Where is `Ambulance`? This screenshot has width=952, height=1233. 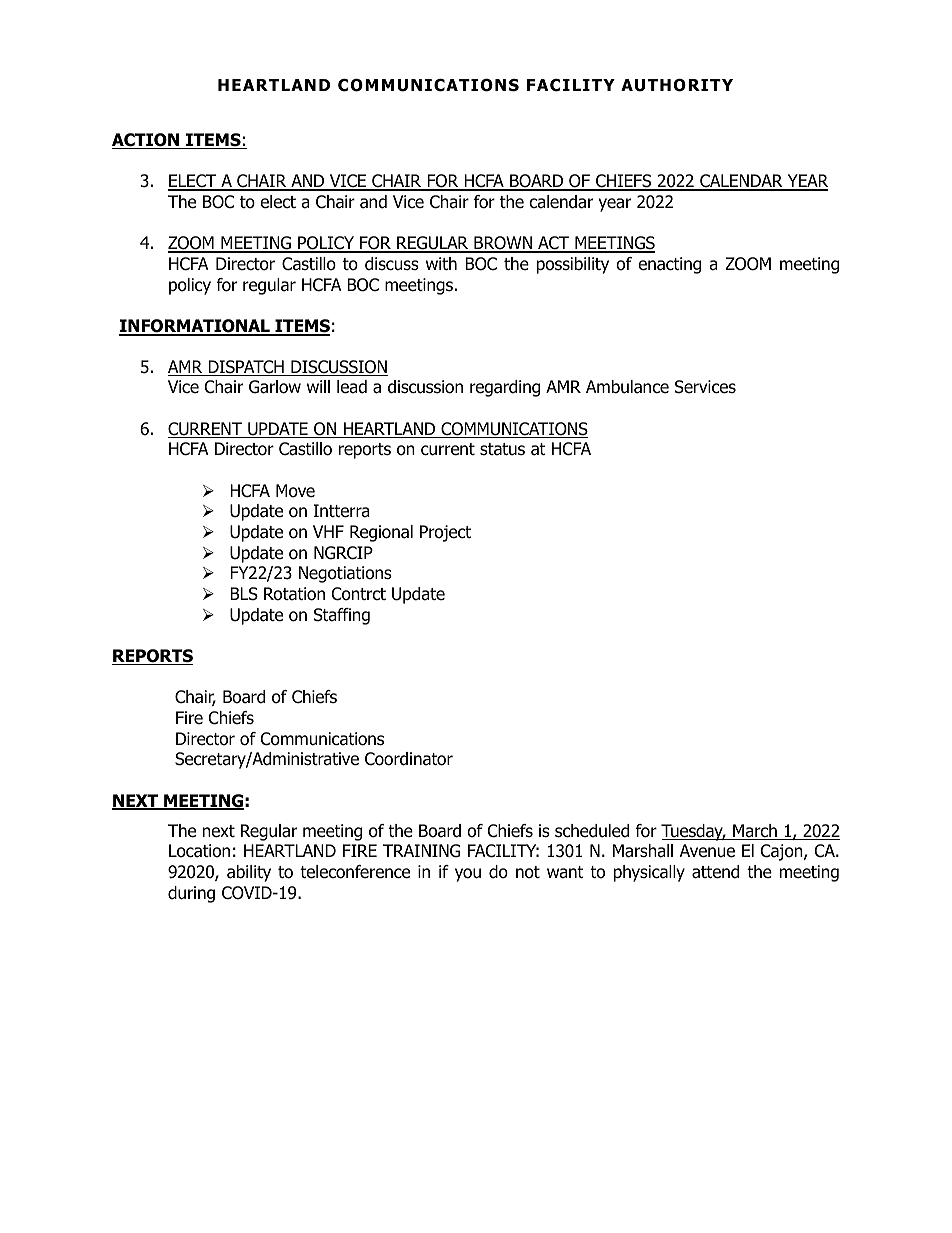
Ambulance is located at coordinates (627, 387).
